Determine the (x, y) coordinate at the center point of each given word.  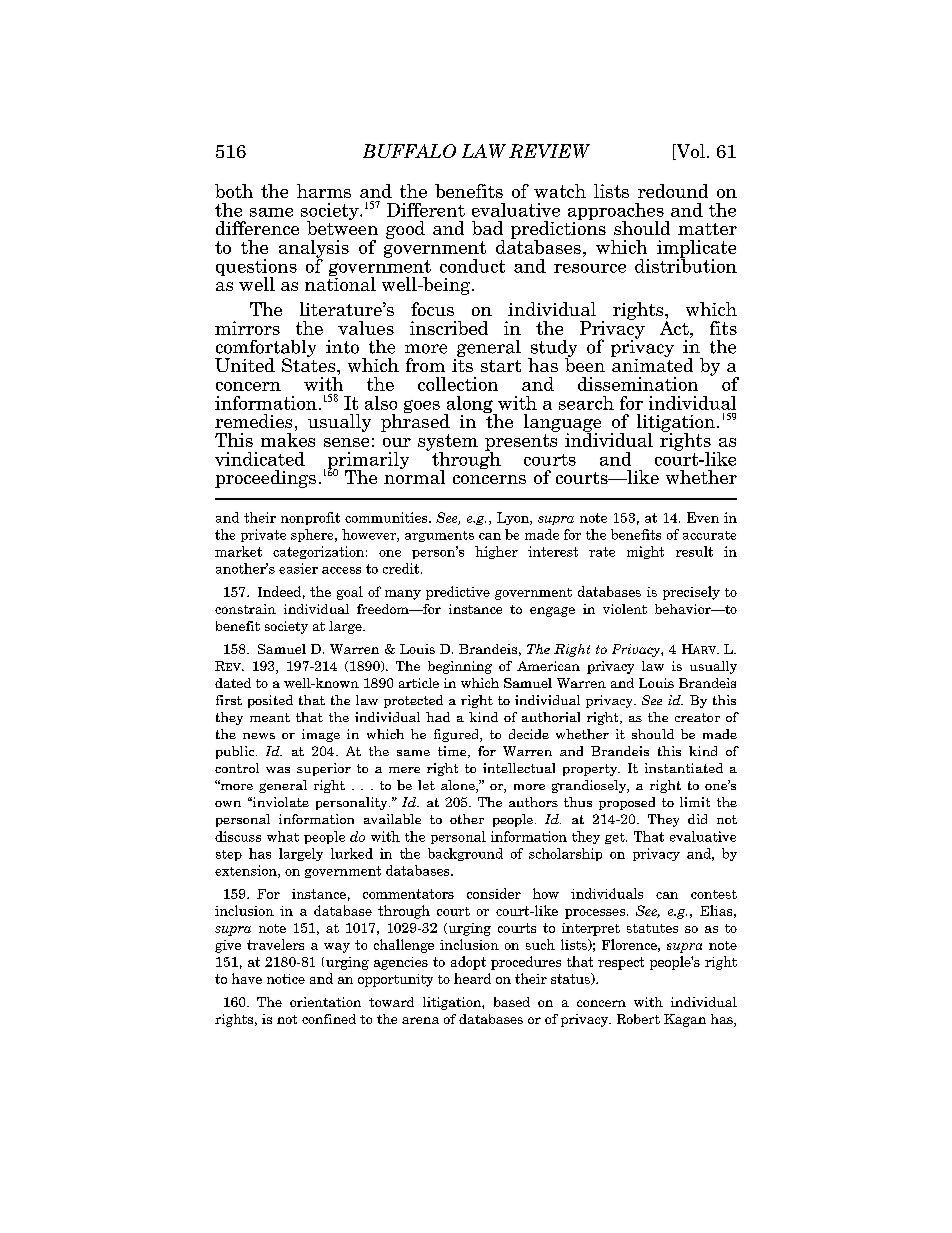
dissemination (638, 384)
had (438, 717)
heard (472, 978)
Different (426, 210)
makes (288, 440)
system (448, 443)
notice (286, 979)
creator (697, 717)
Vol (689, 152)
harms (324, 191)
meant (270, 717)
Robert (638, 1019)
